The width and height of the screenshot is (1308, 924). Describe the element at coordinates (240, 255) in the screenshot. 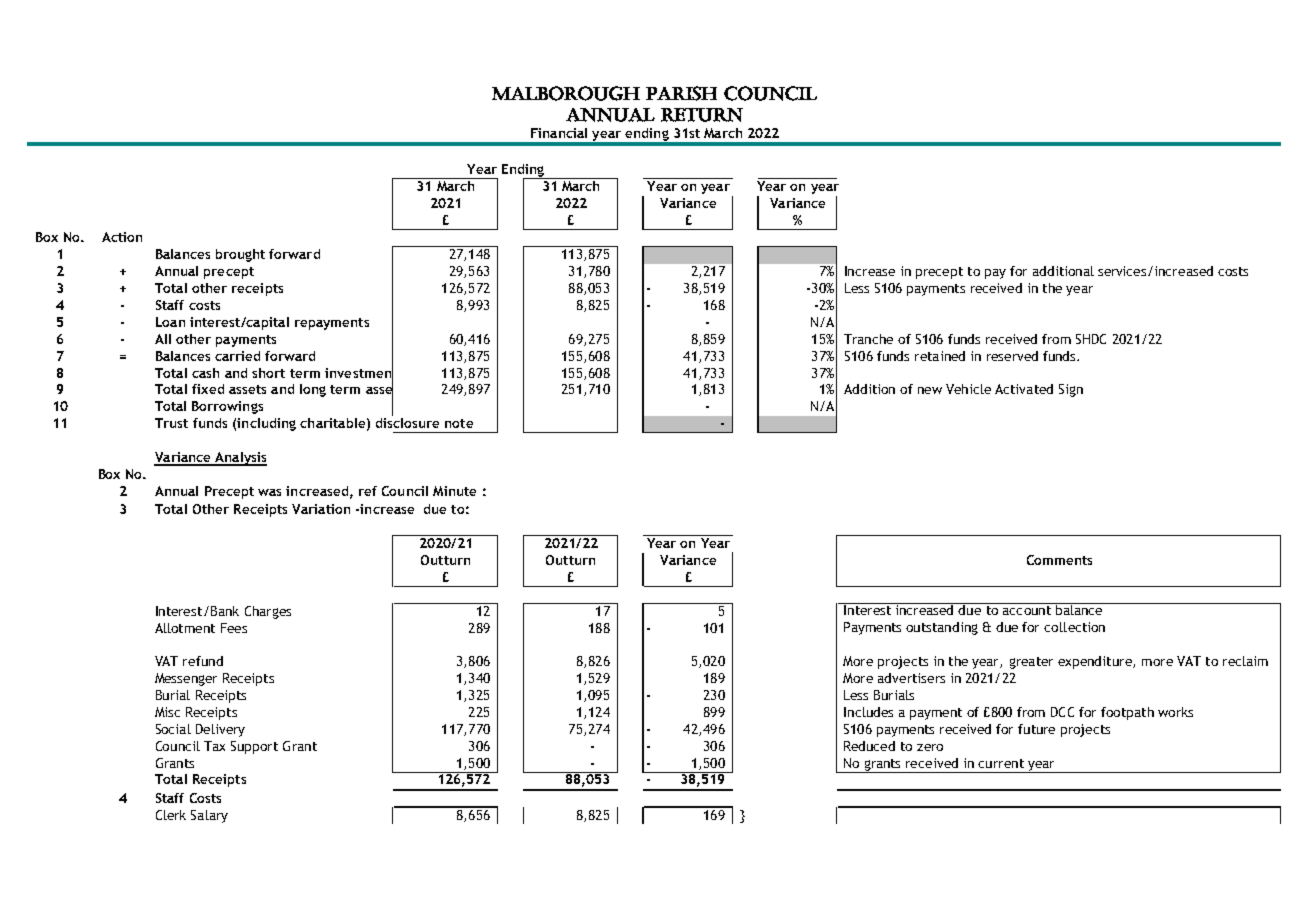

I see `brought` at that location.
